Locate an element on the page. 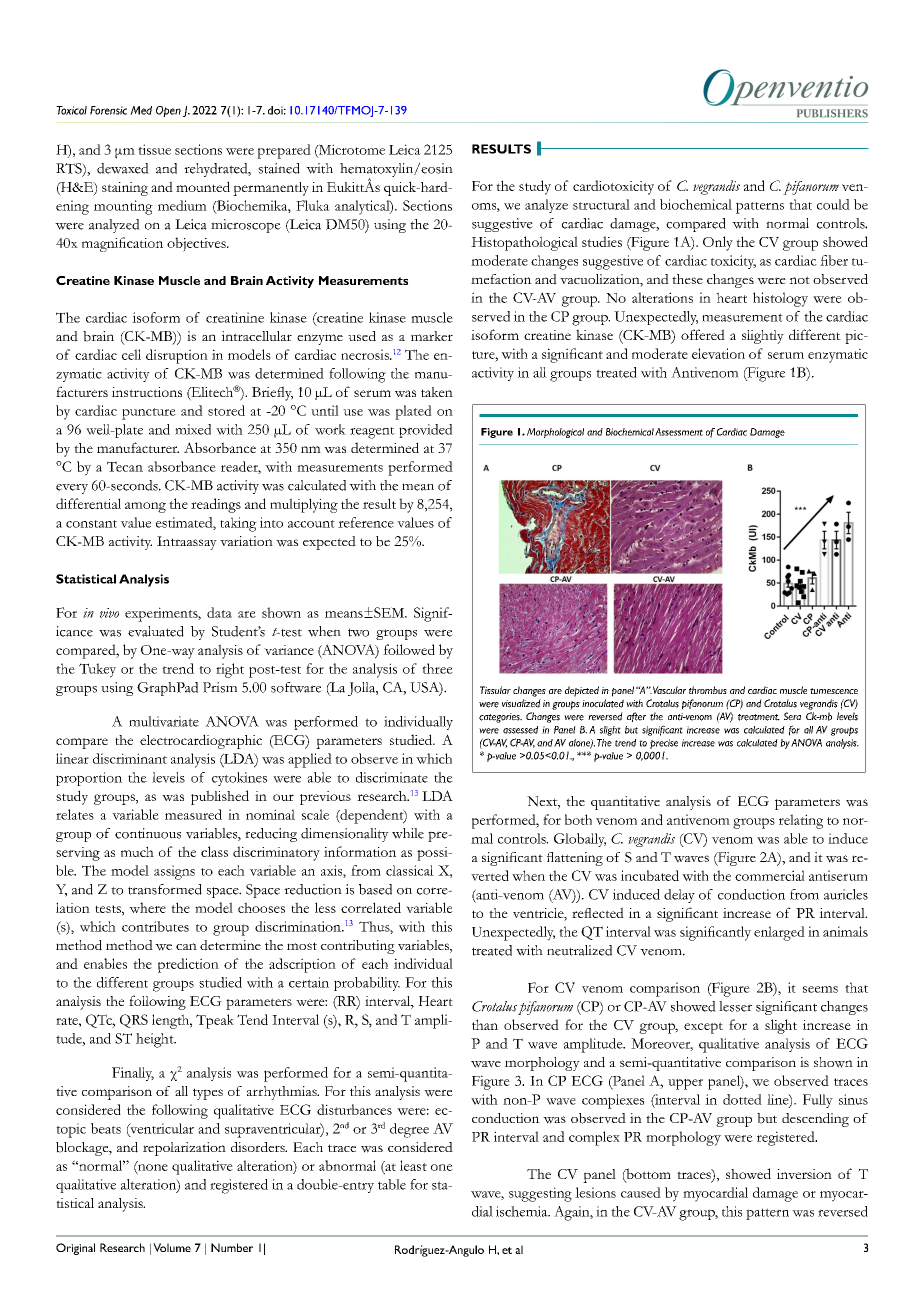 This image has width=924, height=1308. could is located at coordinates (833, 204).
